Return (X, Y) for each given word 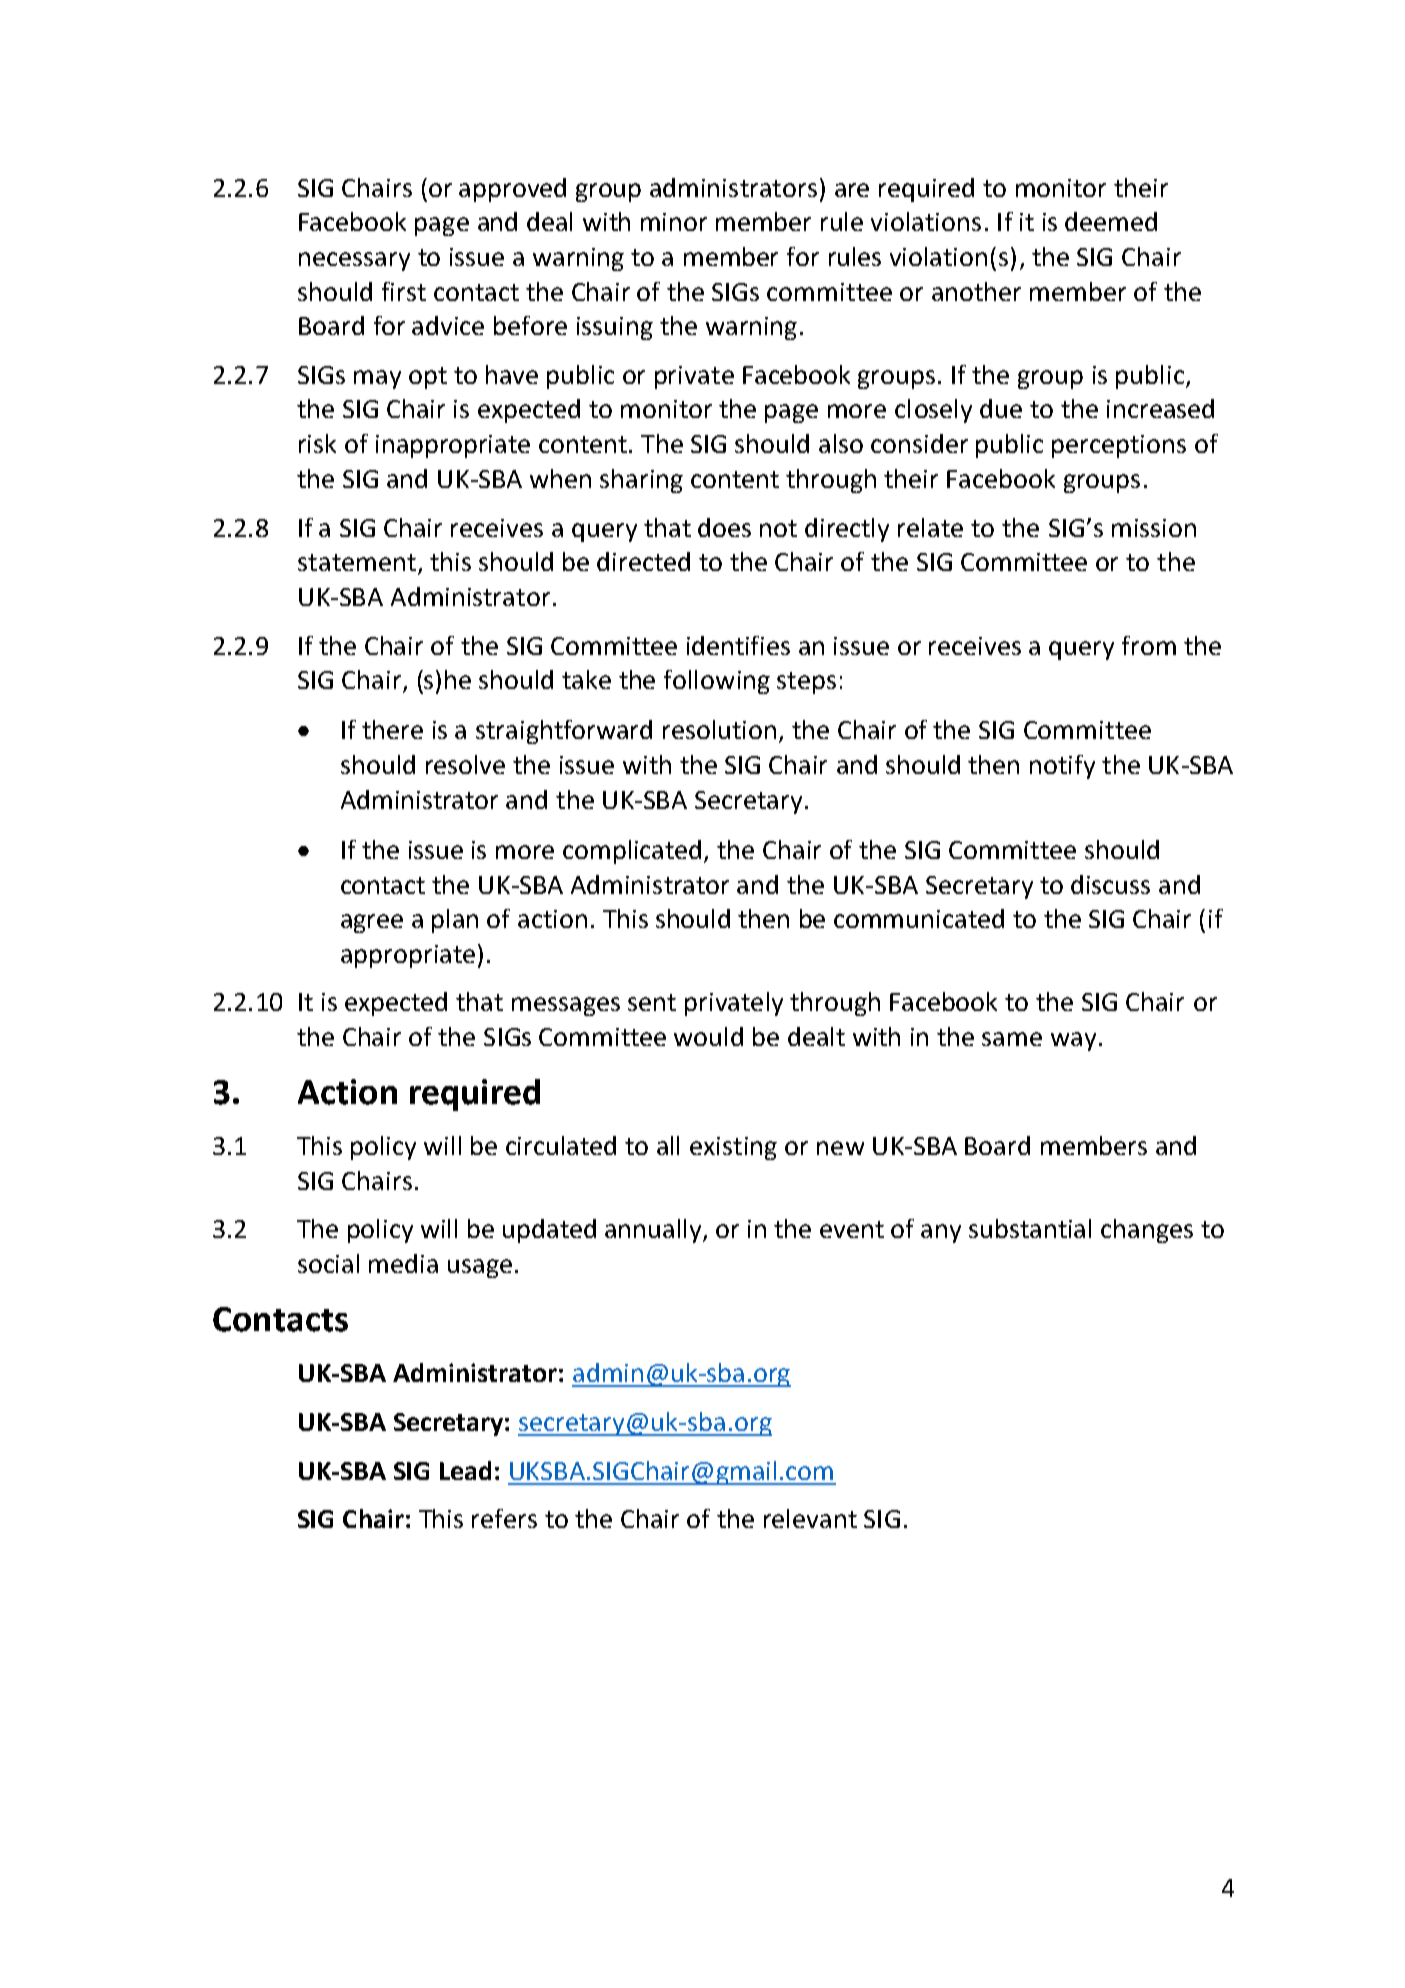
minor (674, 222)
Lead (465, 1470)
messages (566, 1006)
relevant (810, 1518)
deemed (1111, 221)
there (392, 729)
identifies (738, 645)
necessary (354, 261)
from (1149, 645)
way (1073, 1041)
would (708, 1036)
